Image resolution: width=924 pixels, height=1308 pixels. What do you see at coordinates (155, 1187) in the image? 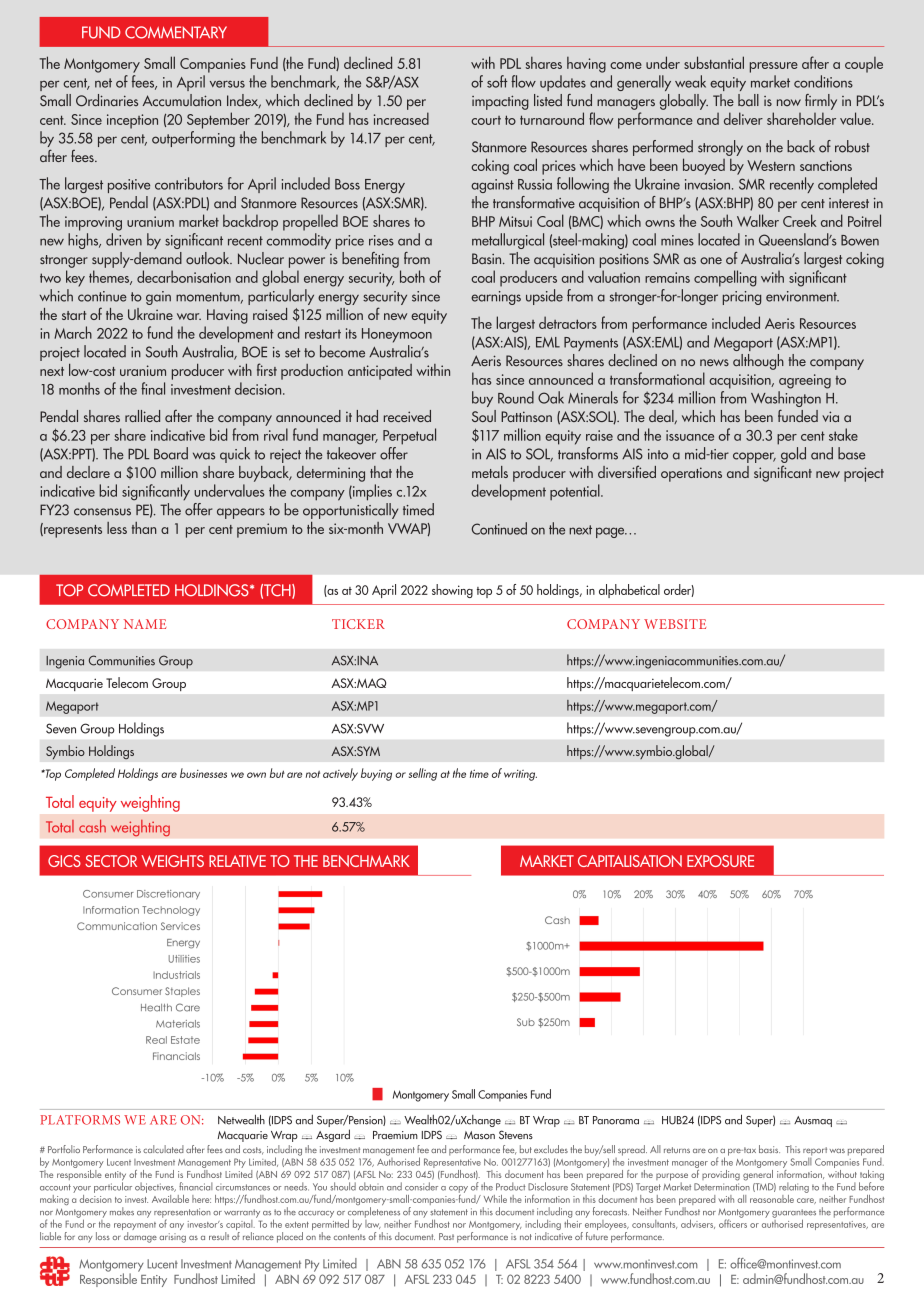
I see `objectives` at bounding box center [155, 1187].
